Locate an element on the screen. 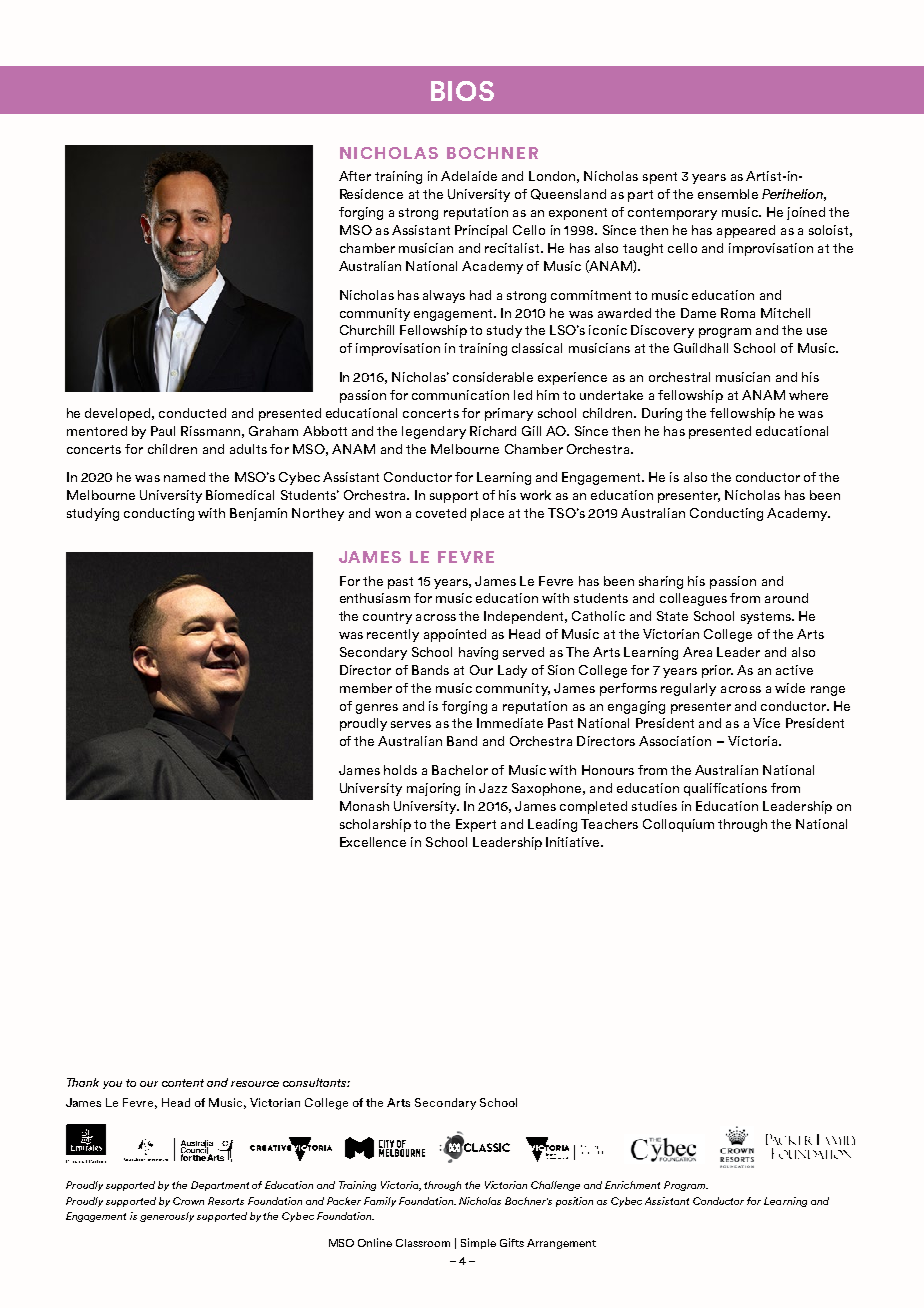 The height and width of the screenshot is (1308, 924). member is located at coordinates (366, 688).
